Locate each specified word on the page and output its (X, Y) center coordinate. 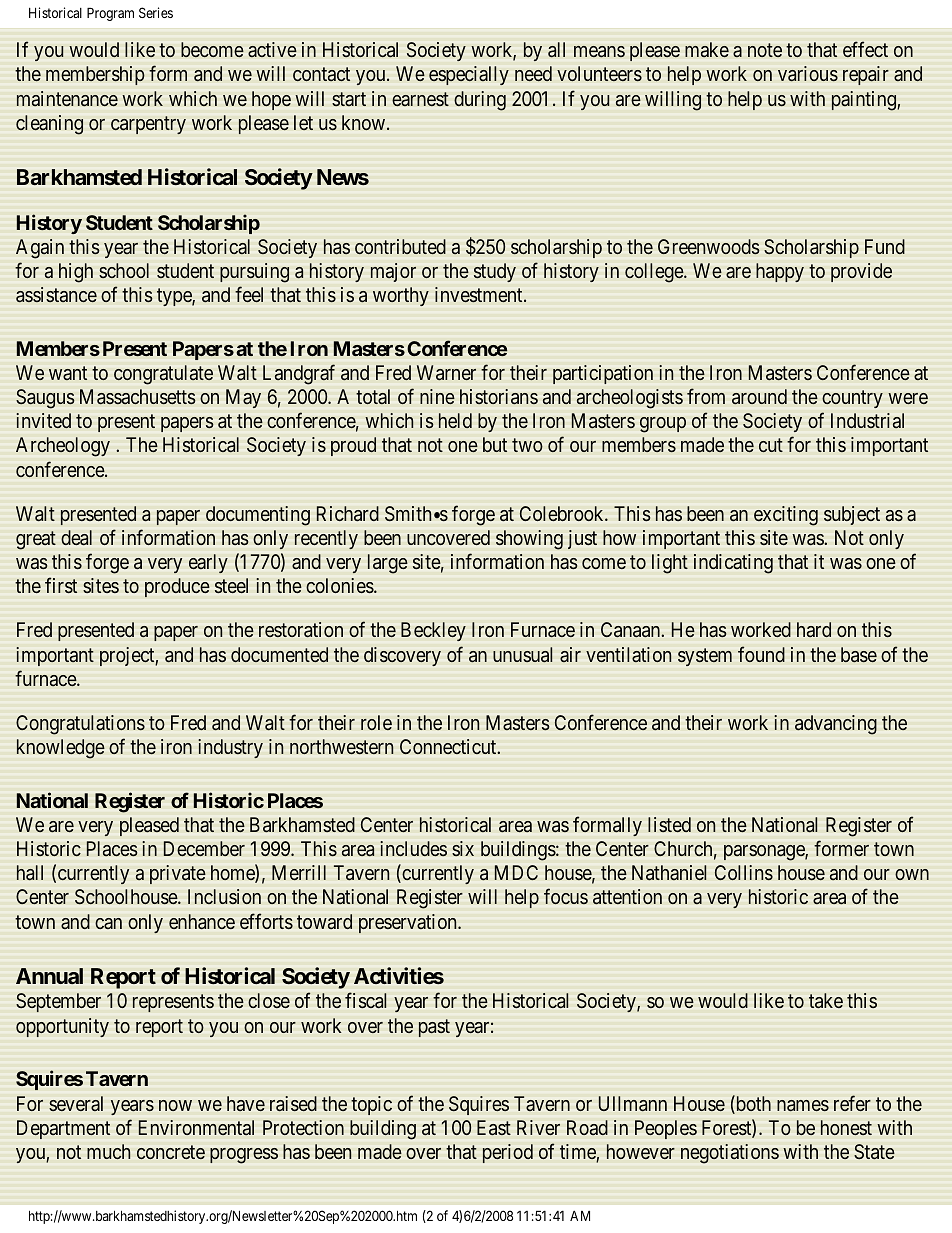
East (494, 1127)
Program (110, 14)
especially (469, 75)
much (108, 1151)
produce (177, 587)
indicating (733, 564)
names (803, 1106)
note (765, 51)
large (388, 564)
